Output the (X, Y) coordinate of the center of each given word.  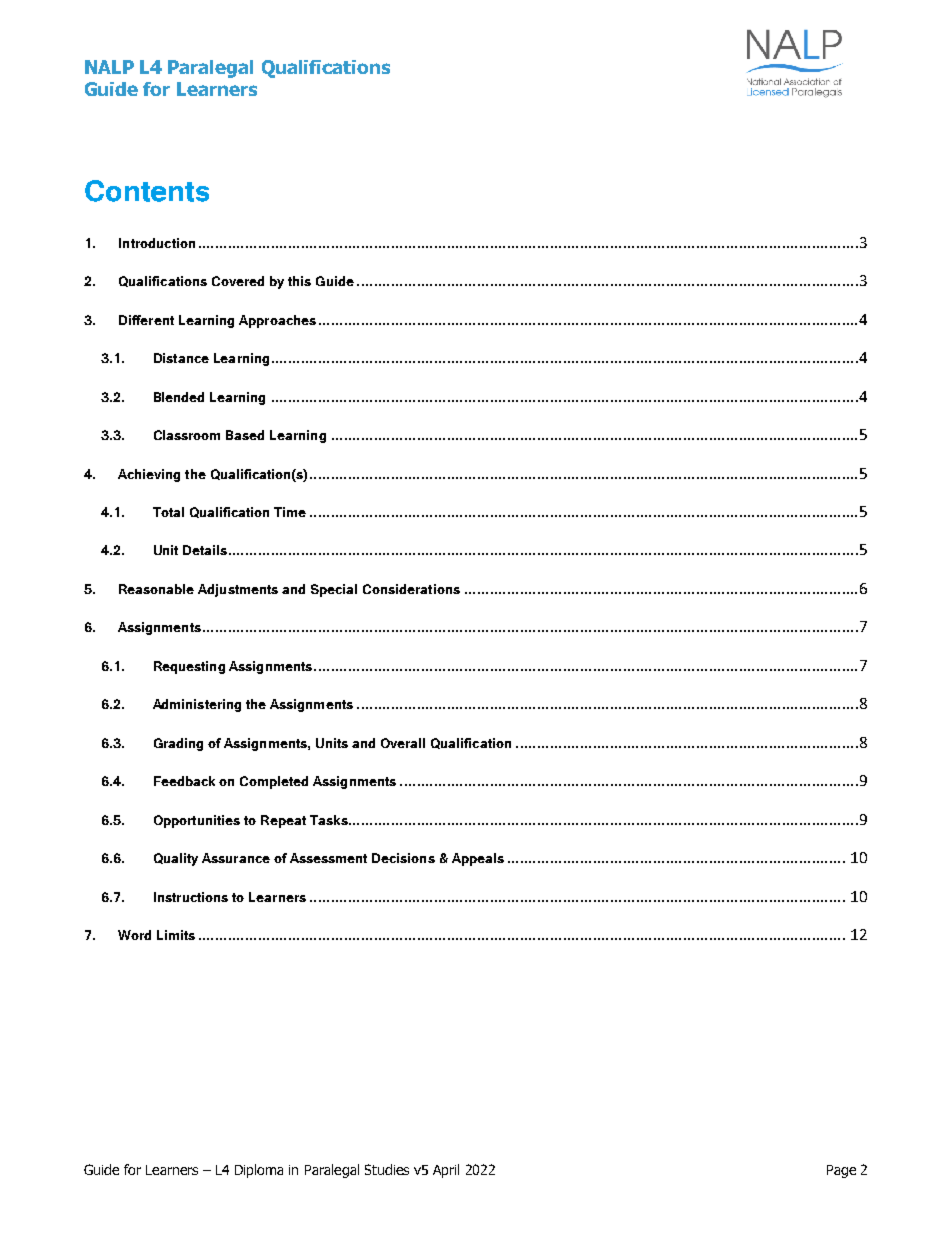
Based (245, 435)
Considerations (411, 589)
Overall (403, 743)
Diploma (259, 1171)
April (446, 1171)
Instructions (191, 897)
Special (334, 590)
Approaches (277, 321)
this (299, 281)
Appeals (478, 859)
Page (841, 1171)
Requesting (189, 667)
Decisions (403, 858)
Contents (147, 191)
